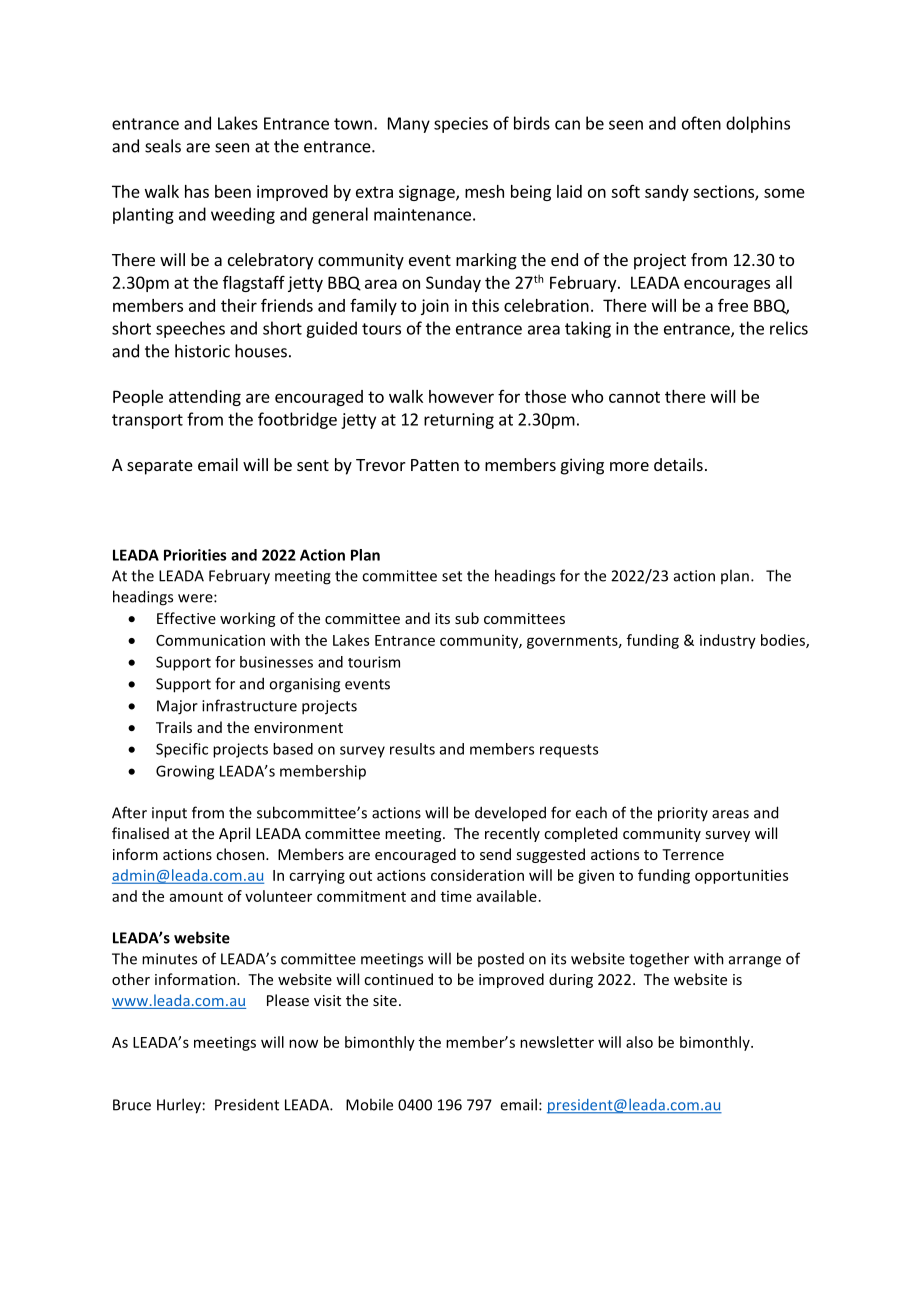  What do you see at coordinates (179, 1106) in the document?
I see `Hurley` at bounding box center [179, 1106].
